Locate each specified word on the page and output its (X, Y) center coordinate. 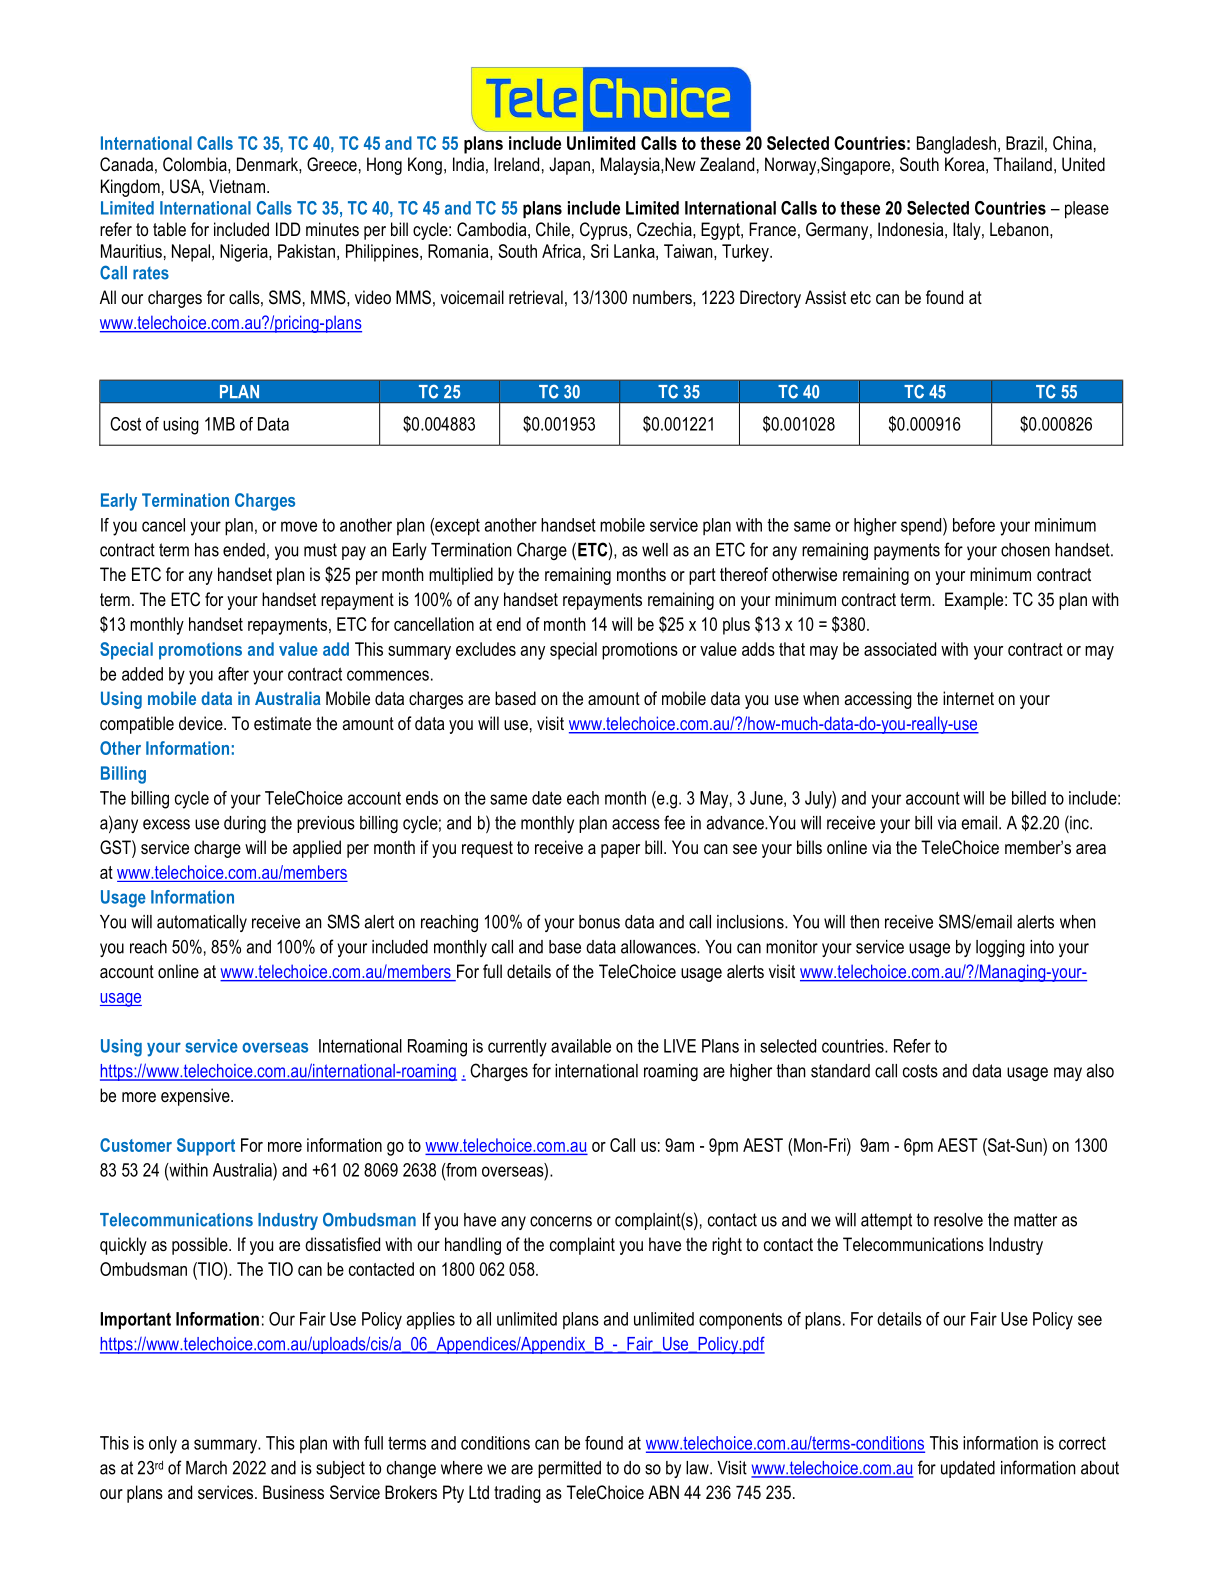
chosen (1025, 550)
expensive (196, 1097)
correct (1082, 1443)
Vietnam (237, 186)
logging (1000, 948)
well (655, 550)
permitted (569, 1469)
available (581, 1046)
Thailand (1022, 164)
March (206, 1468)
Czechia (665, 229)
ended (244, 550)
